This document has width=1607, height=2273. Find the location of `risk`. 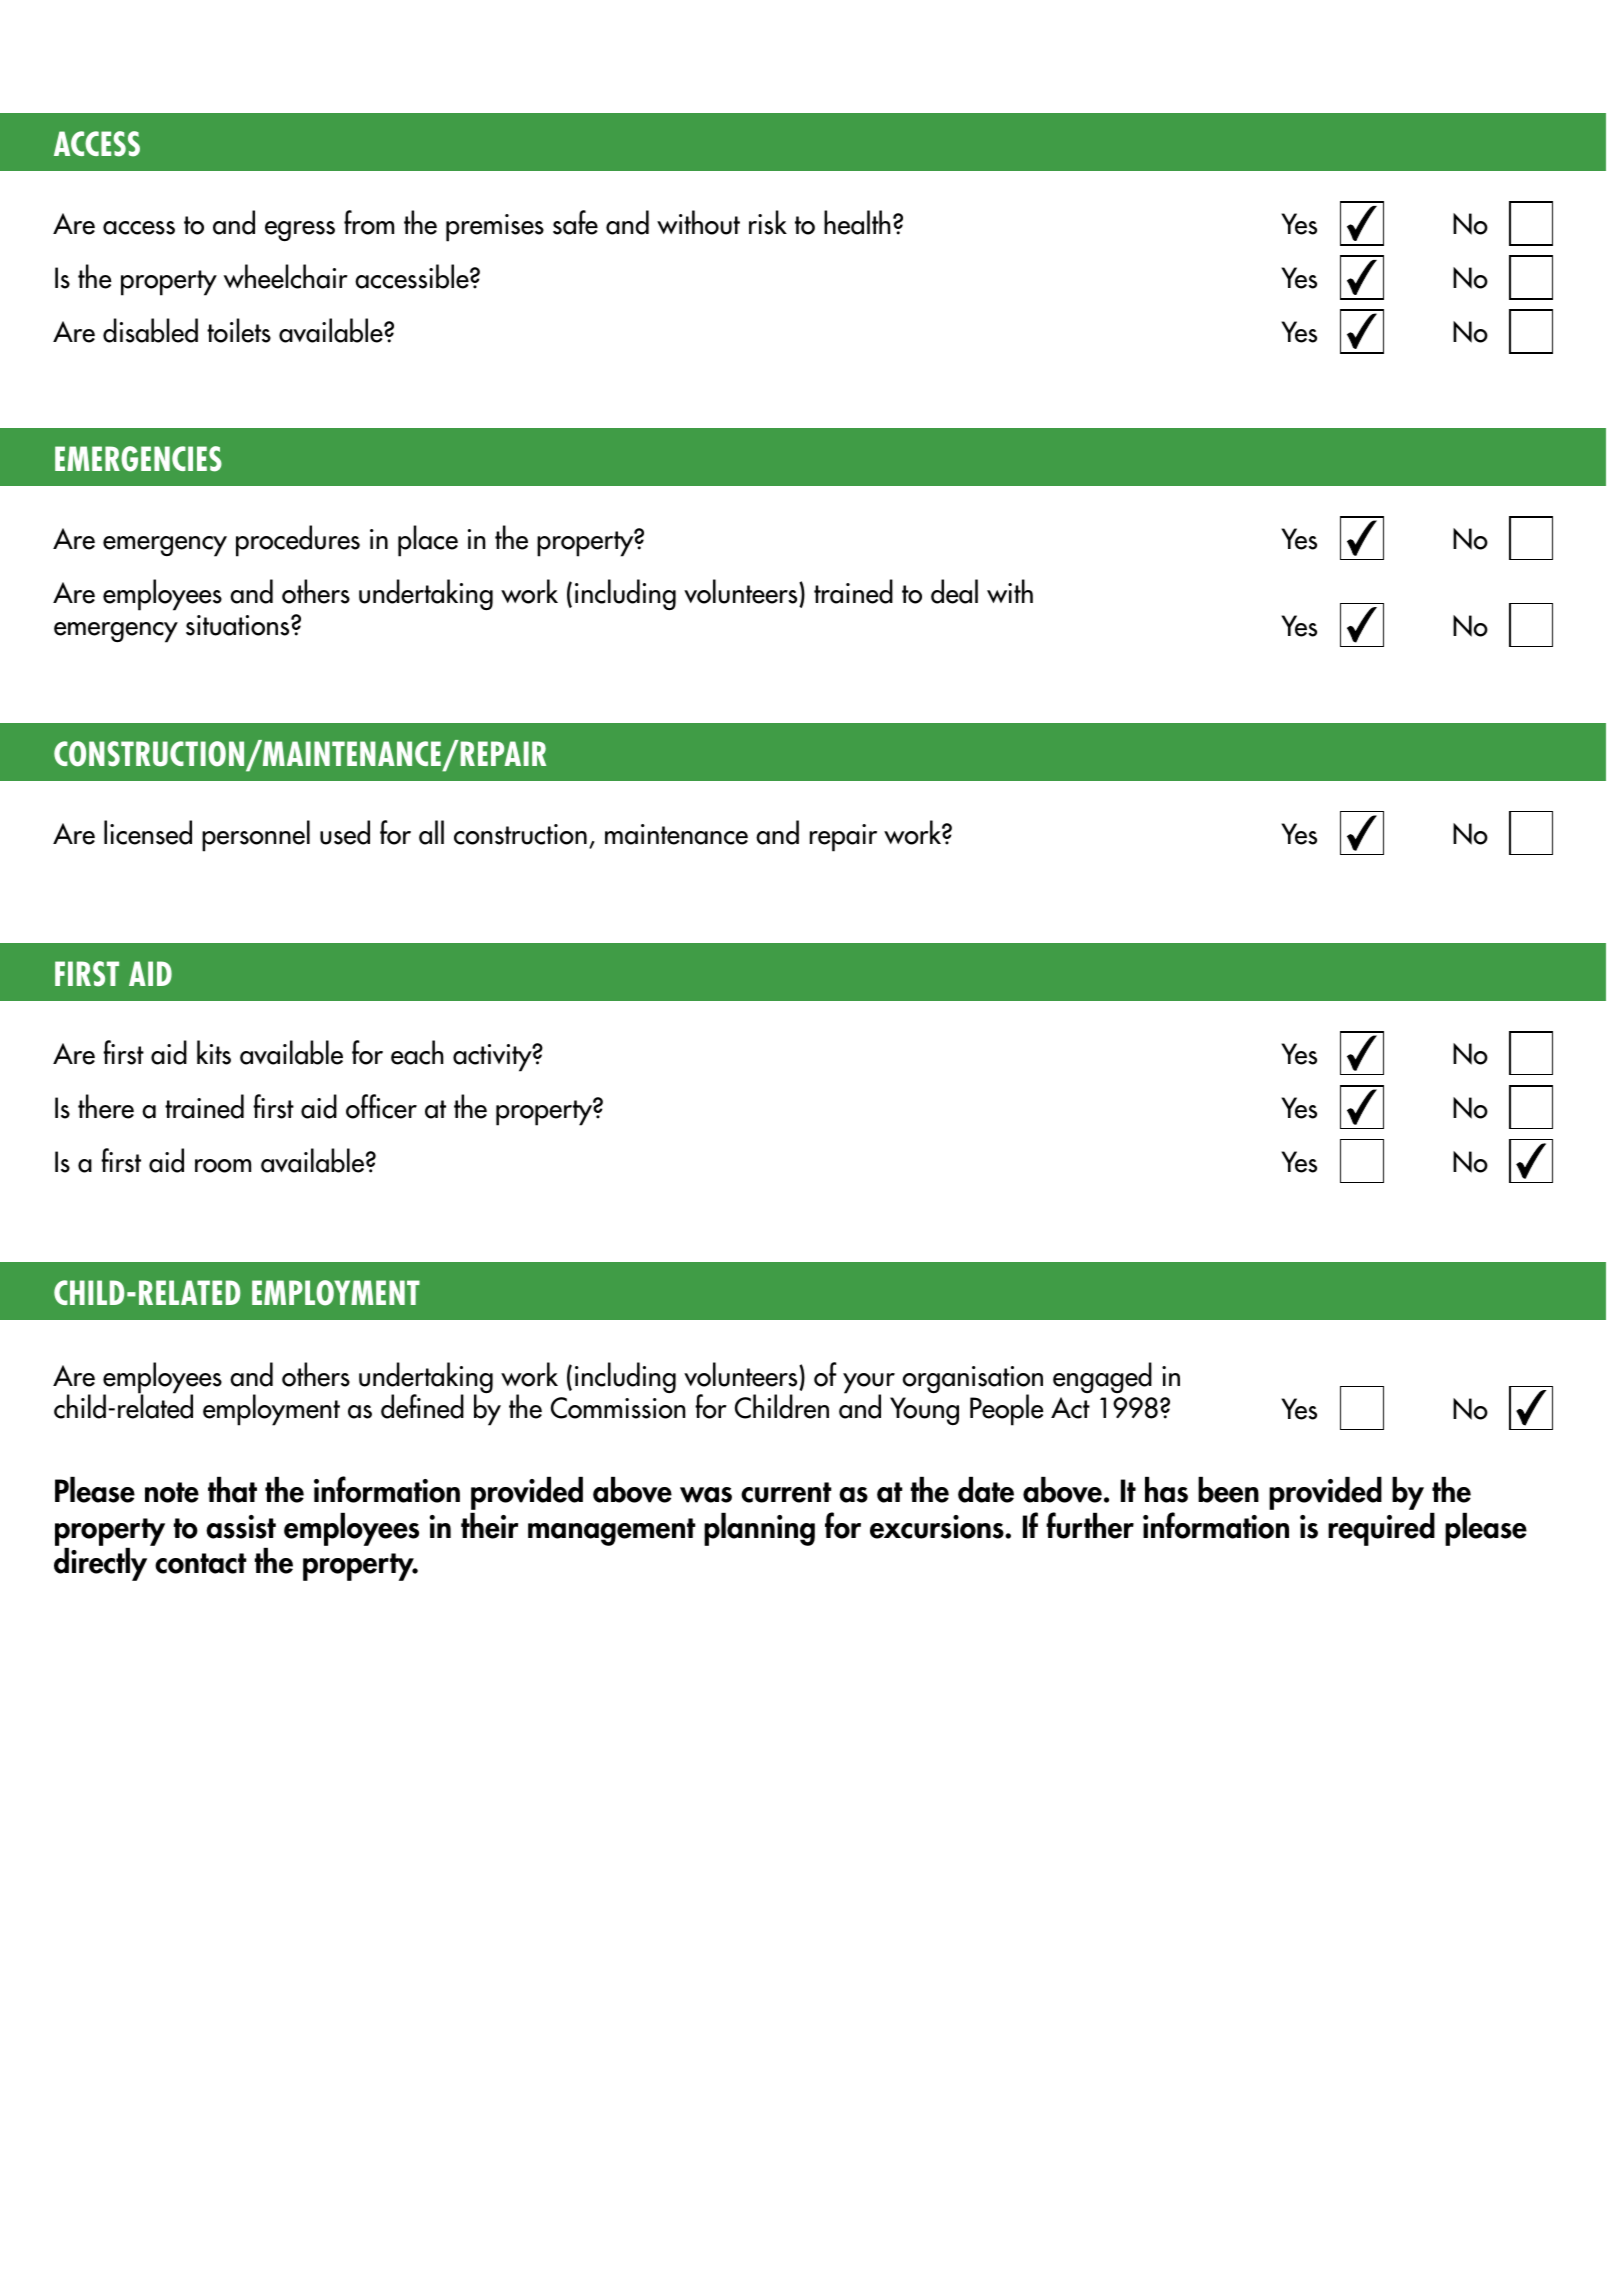

risk is located at coordinates (768, 222).
